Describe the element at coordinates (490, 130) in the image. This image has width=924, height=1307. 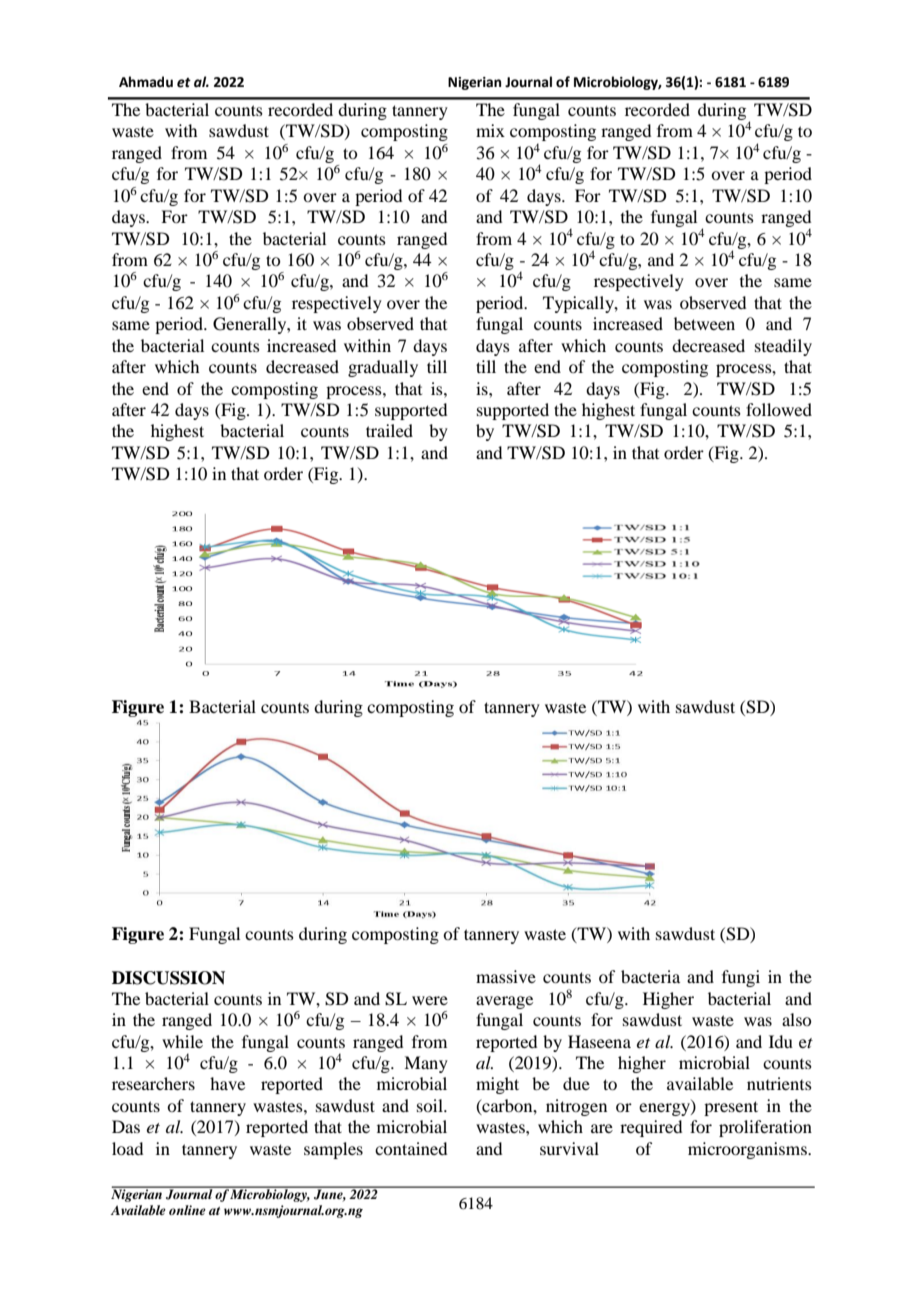
I see `mix` at that location.
